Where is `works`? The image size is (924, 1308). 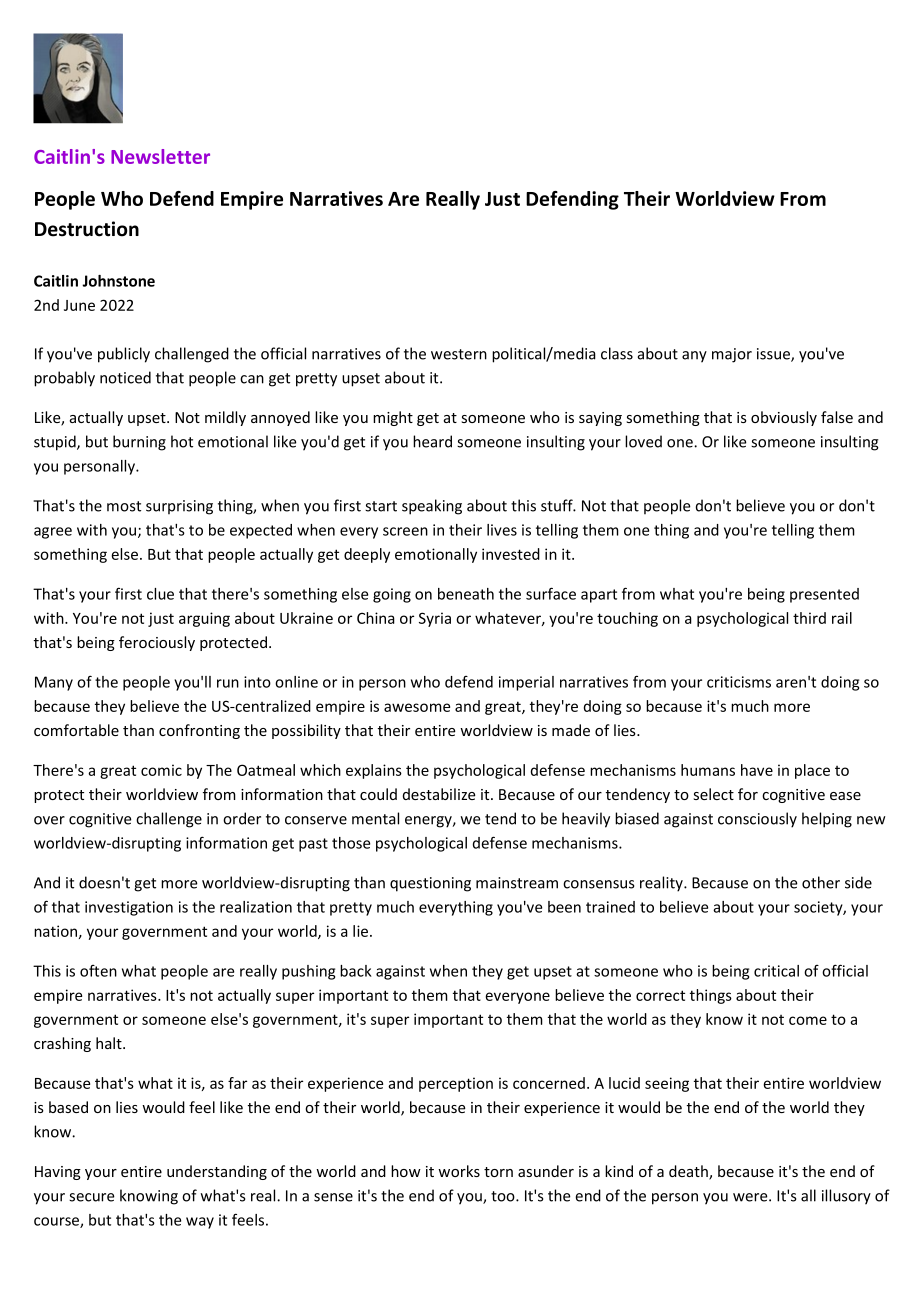 works is located at coordinates (459, 1171).
